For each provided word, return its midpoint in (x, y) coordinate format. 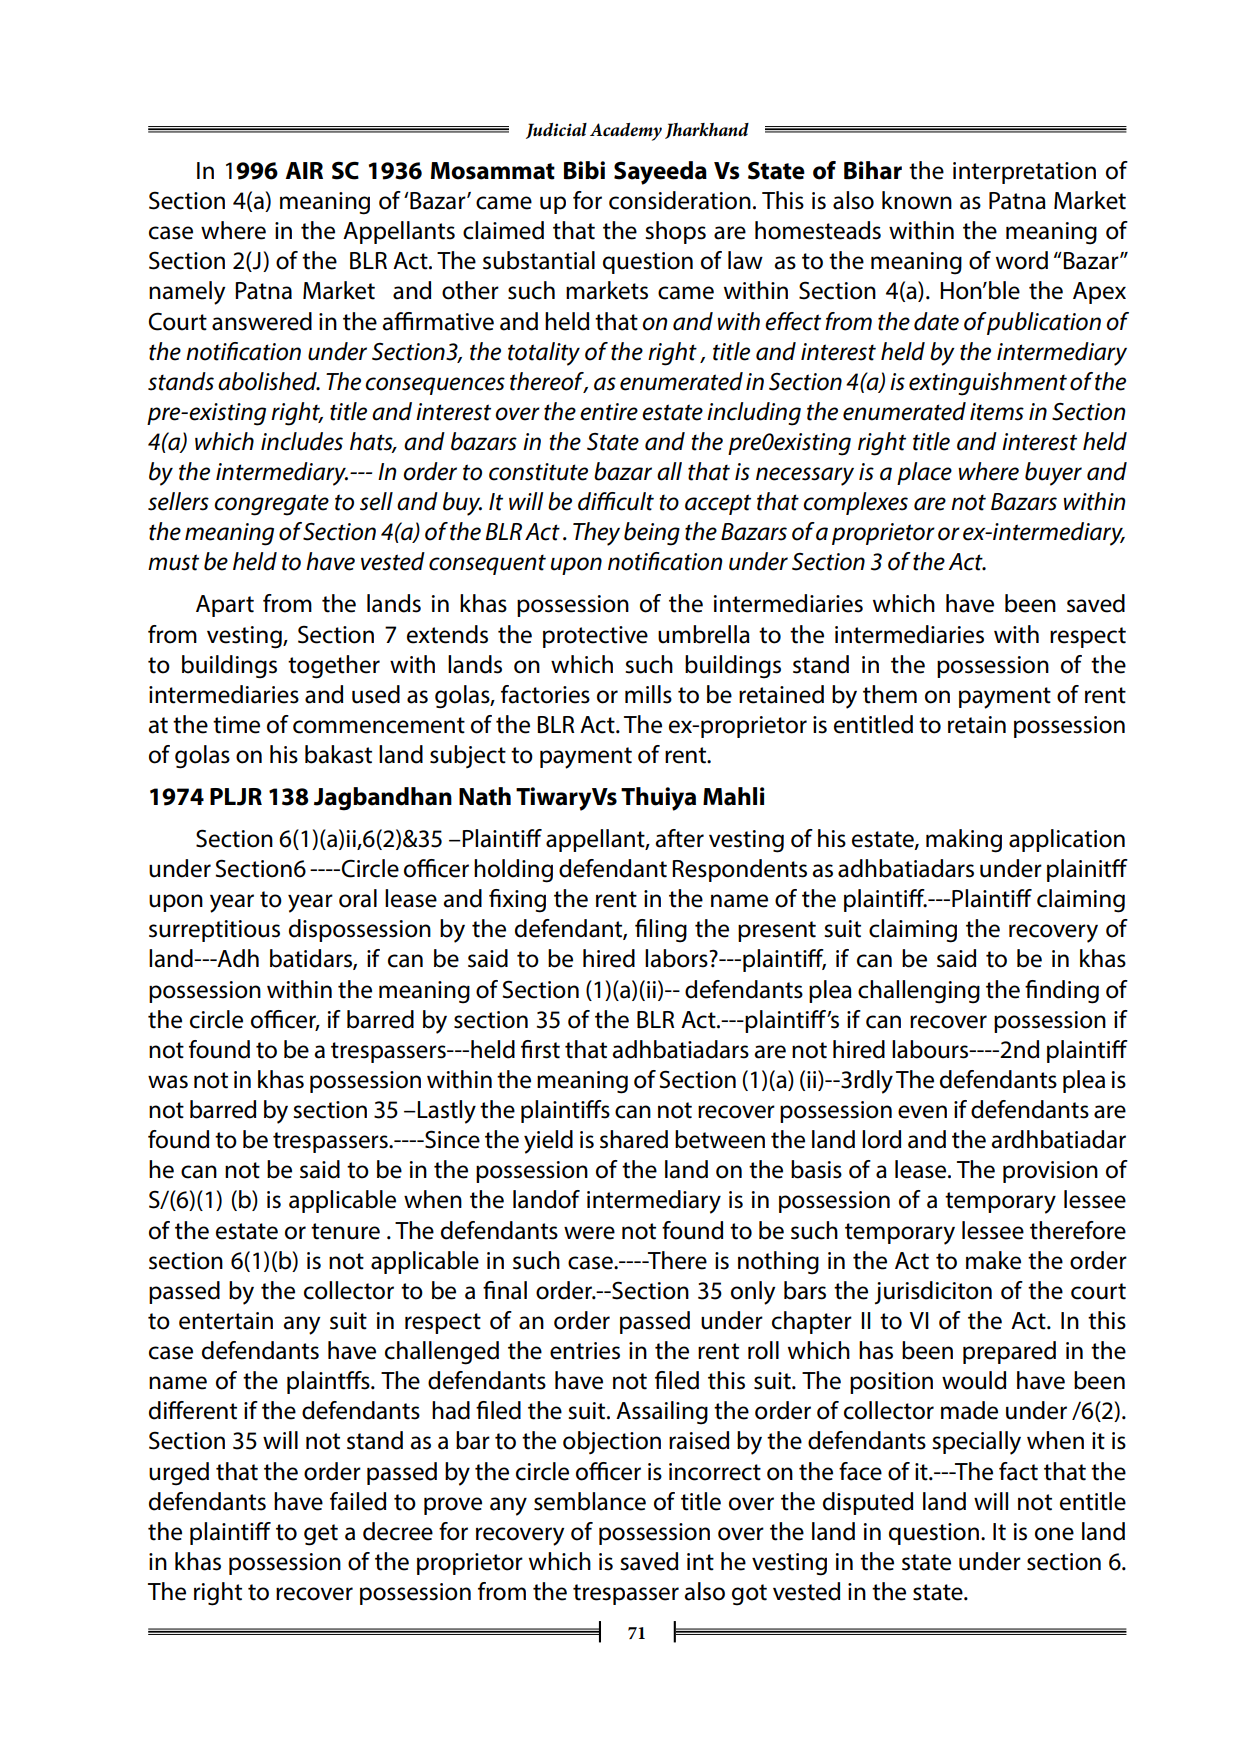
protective (595, 637)
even (922, 1112)
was (168, 1082)
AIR (304, 170)
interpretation (1024, 173)
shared (634, 1139)
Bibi (584, 170)
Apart (225, 606)
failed (358, 1501)
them (890, 694)
